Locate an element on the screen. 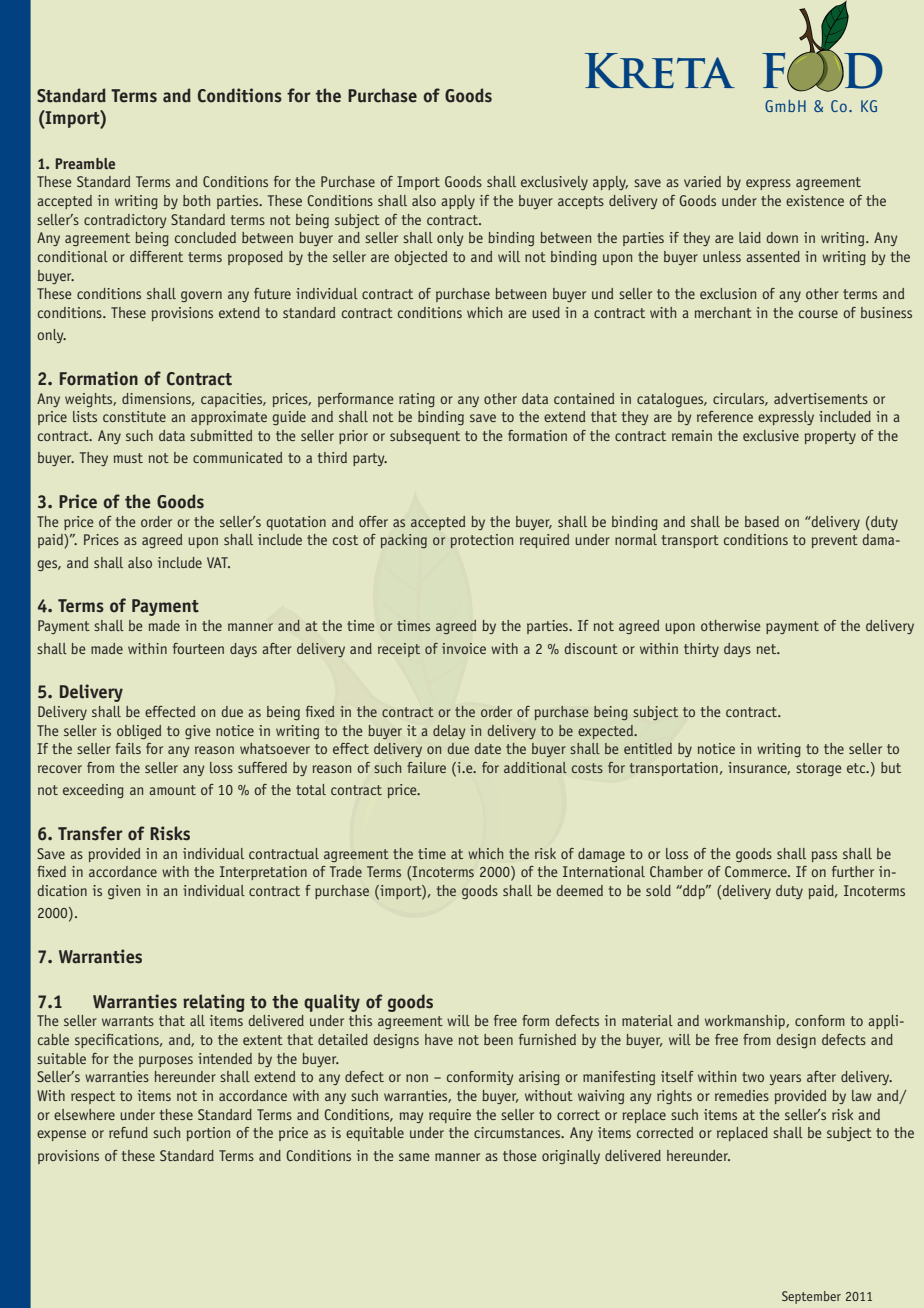  both is located at coordinates (196, 200).
